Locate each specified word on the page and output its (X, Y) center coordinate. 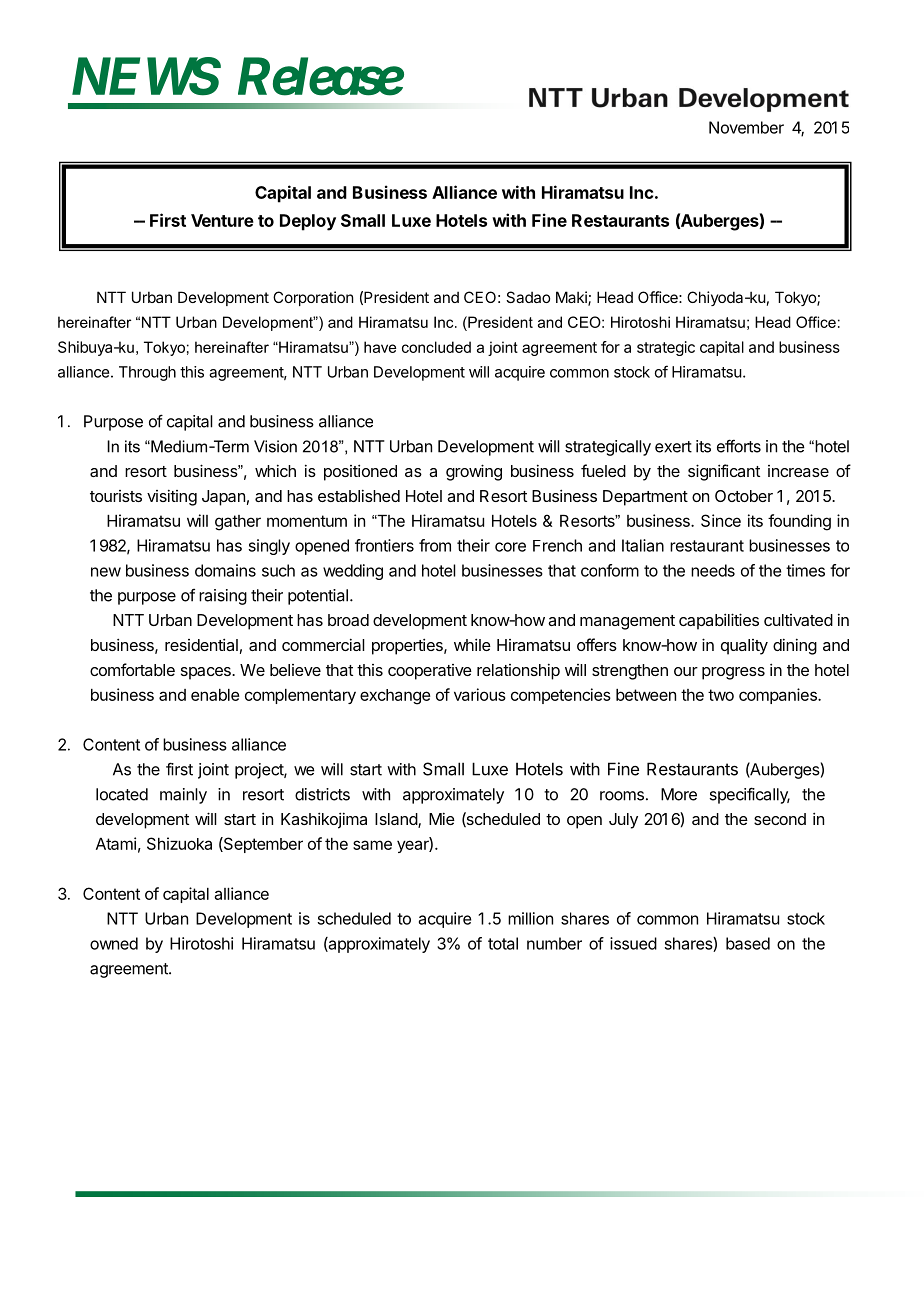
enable (215, 695)
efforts (739, 446)
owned (114, 943)
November (746, 127)
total (503, 943)
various (480, 694)
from (435, 545)
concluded (436, 347)
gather (238, 523)
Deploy (308, 222)
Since (721, 520)
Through (147, 373)
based (748, 943)
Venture (222, 220)
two (721, 695)
